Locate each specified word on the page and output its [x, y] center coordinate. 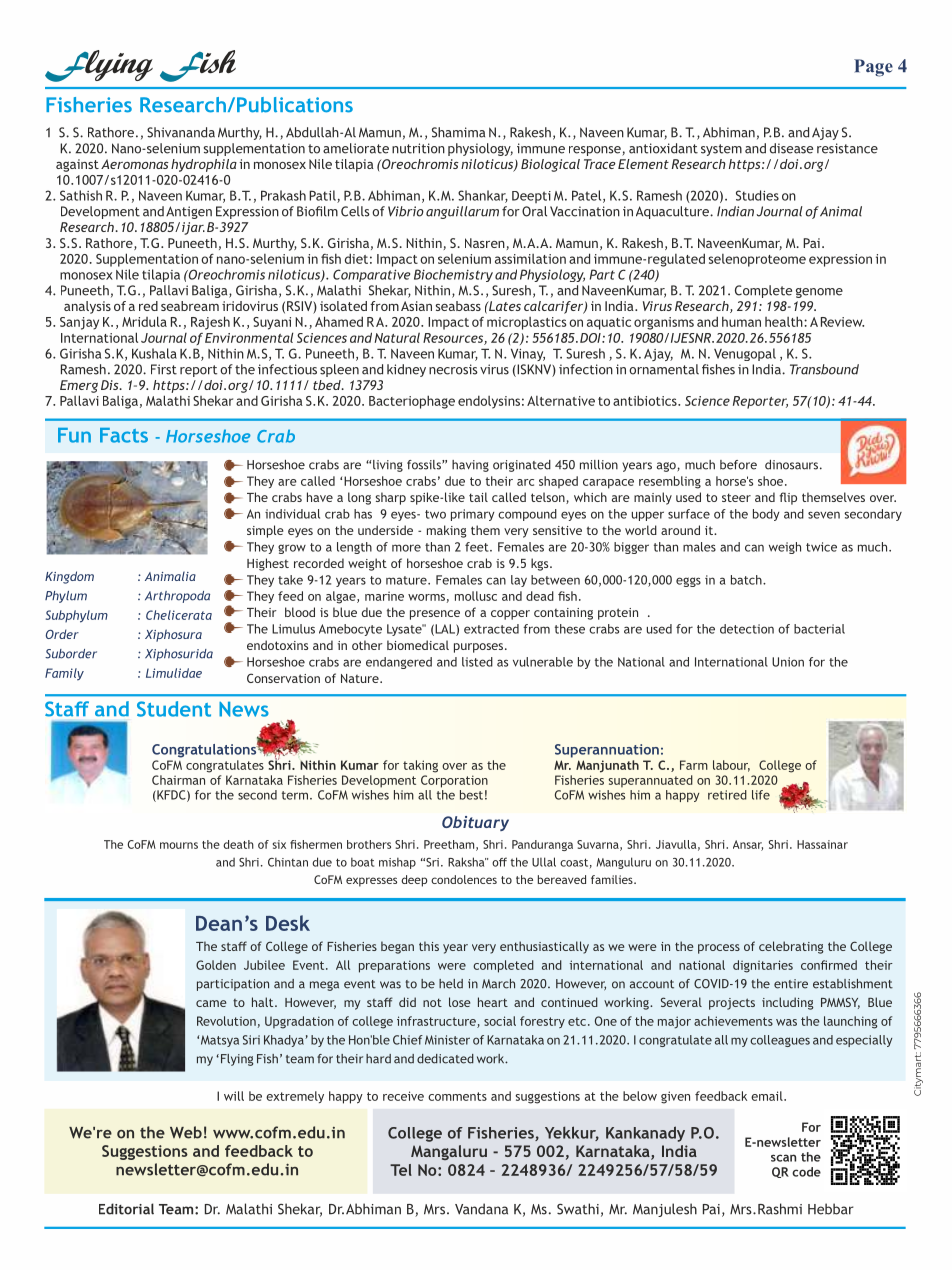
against [77, 165]
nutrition [418, 148]
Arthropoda [177, 597]
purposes [480, 648]
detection [747, 629]
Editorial [126, 1209]
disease [791, 148]
